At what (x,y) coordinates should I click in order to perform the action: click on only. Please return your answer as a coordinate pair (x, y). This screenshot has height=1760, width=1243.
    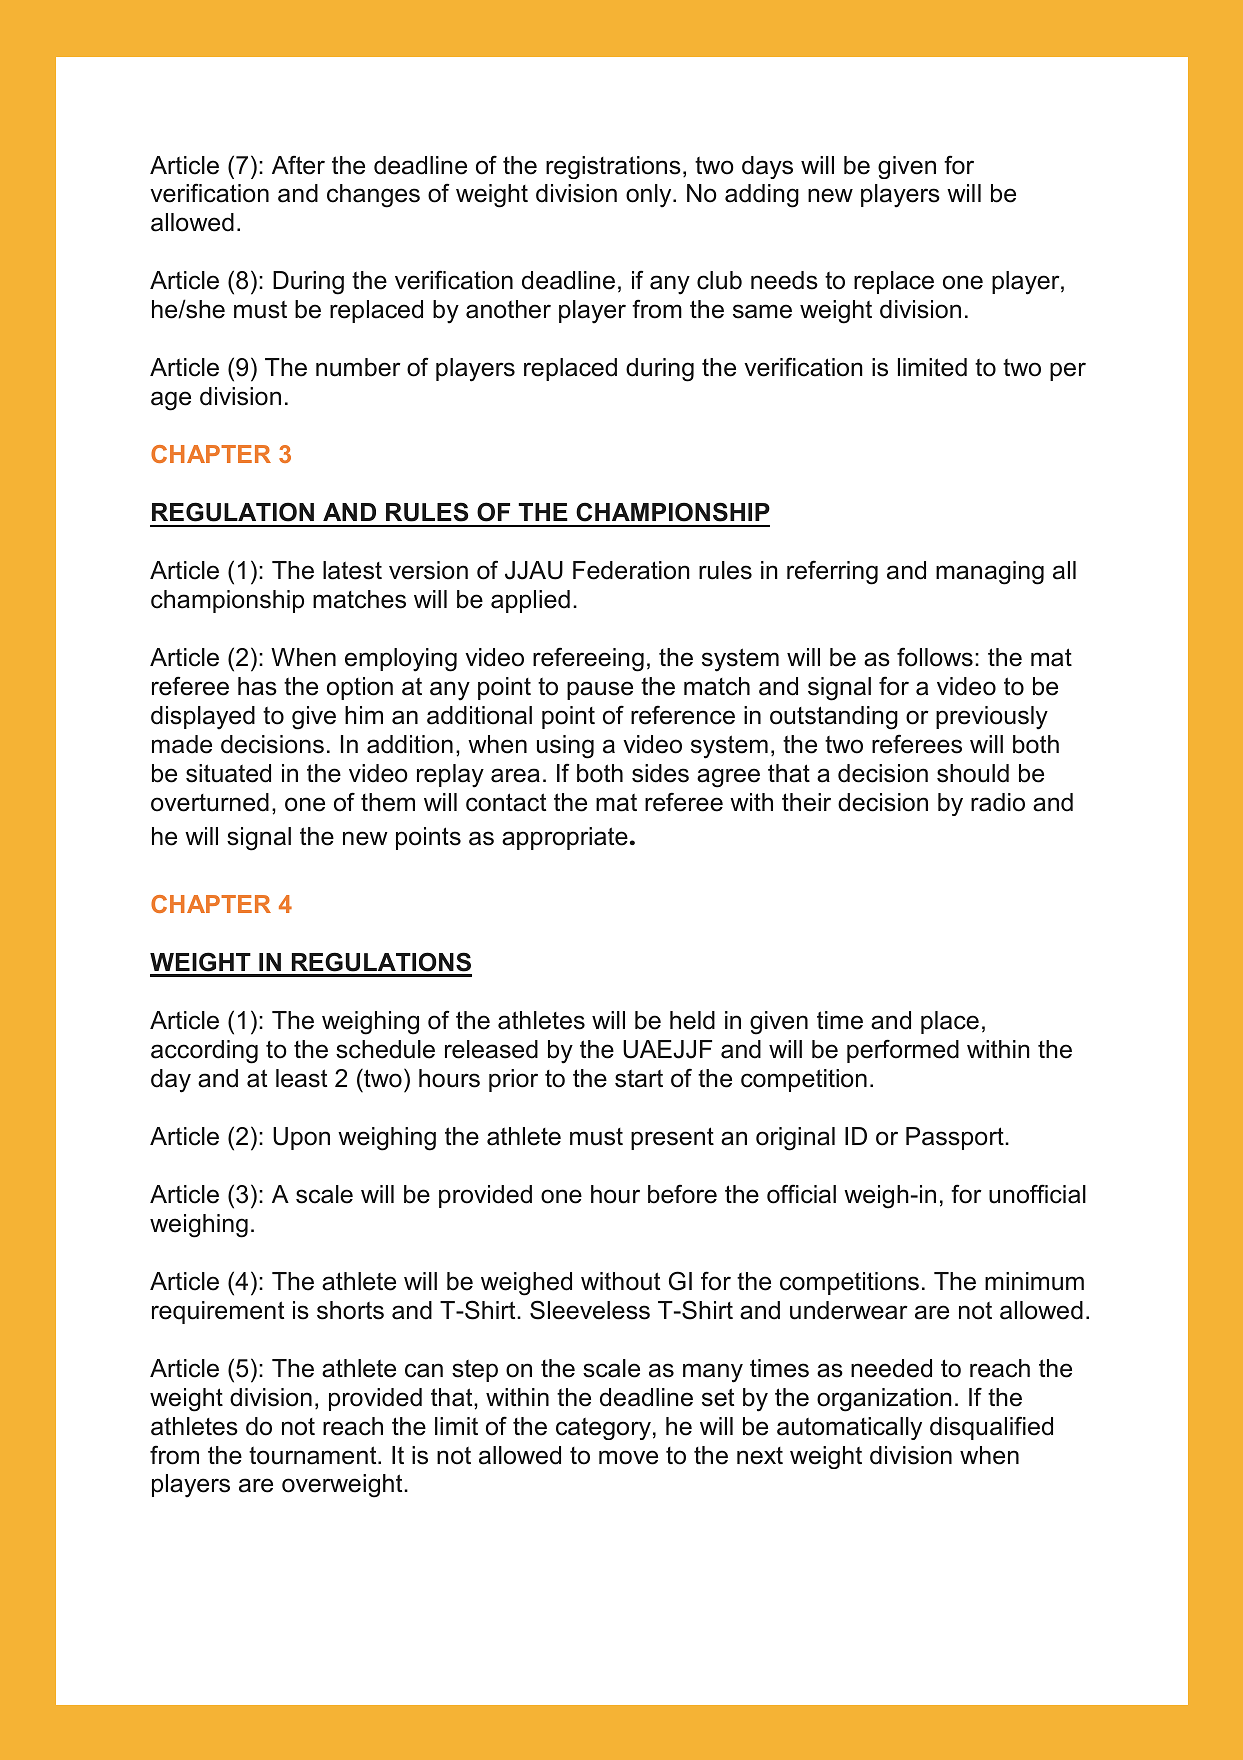
    Looking at the image, I should click on (650, 196).
